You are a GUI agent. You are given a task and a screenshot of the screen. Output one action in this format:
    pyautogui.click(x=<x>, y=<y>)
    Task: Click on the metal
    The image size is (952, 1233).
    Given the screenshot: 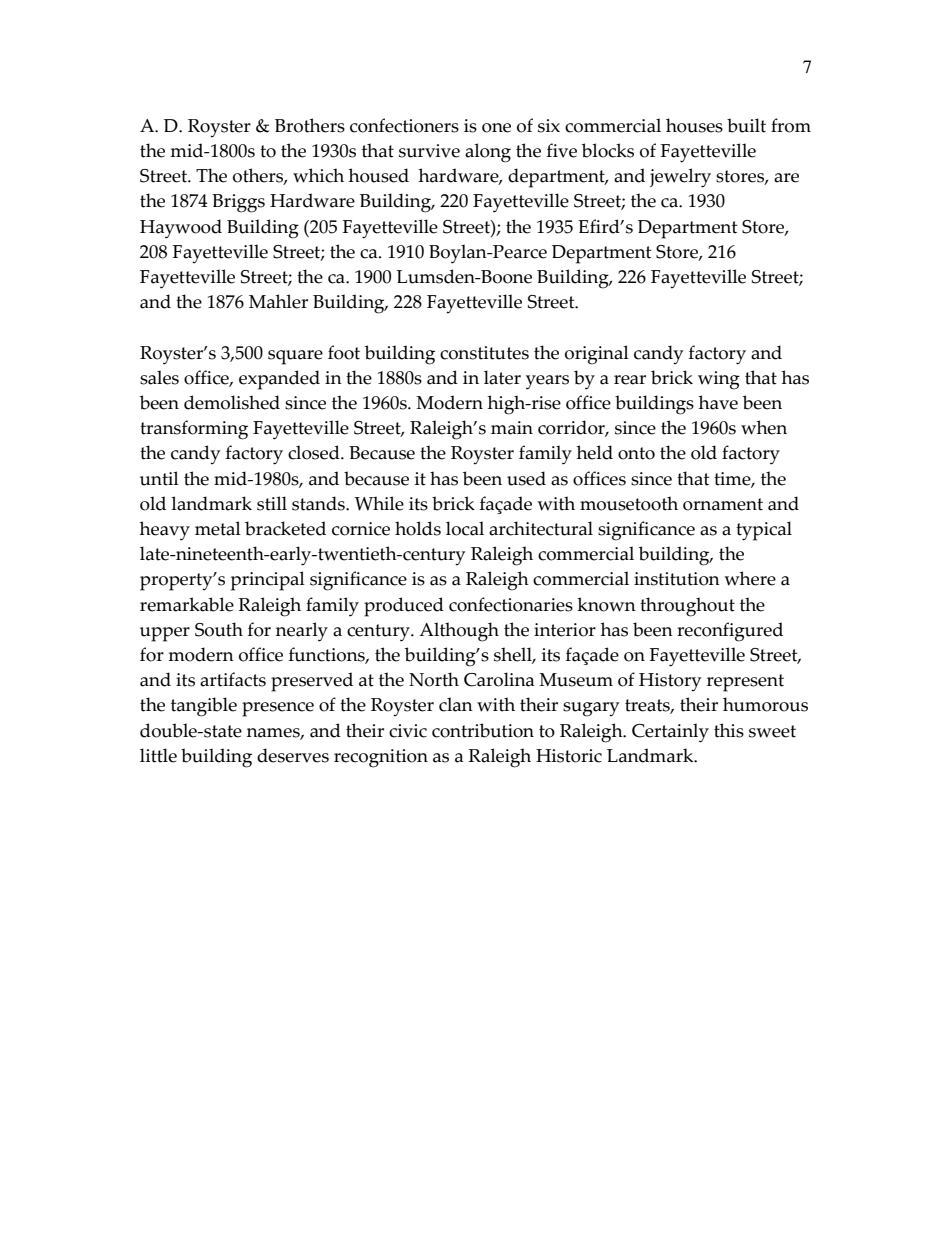 What is the action you would take?
    pyautogui.click(x=218, y=528)
